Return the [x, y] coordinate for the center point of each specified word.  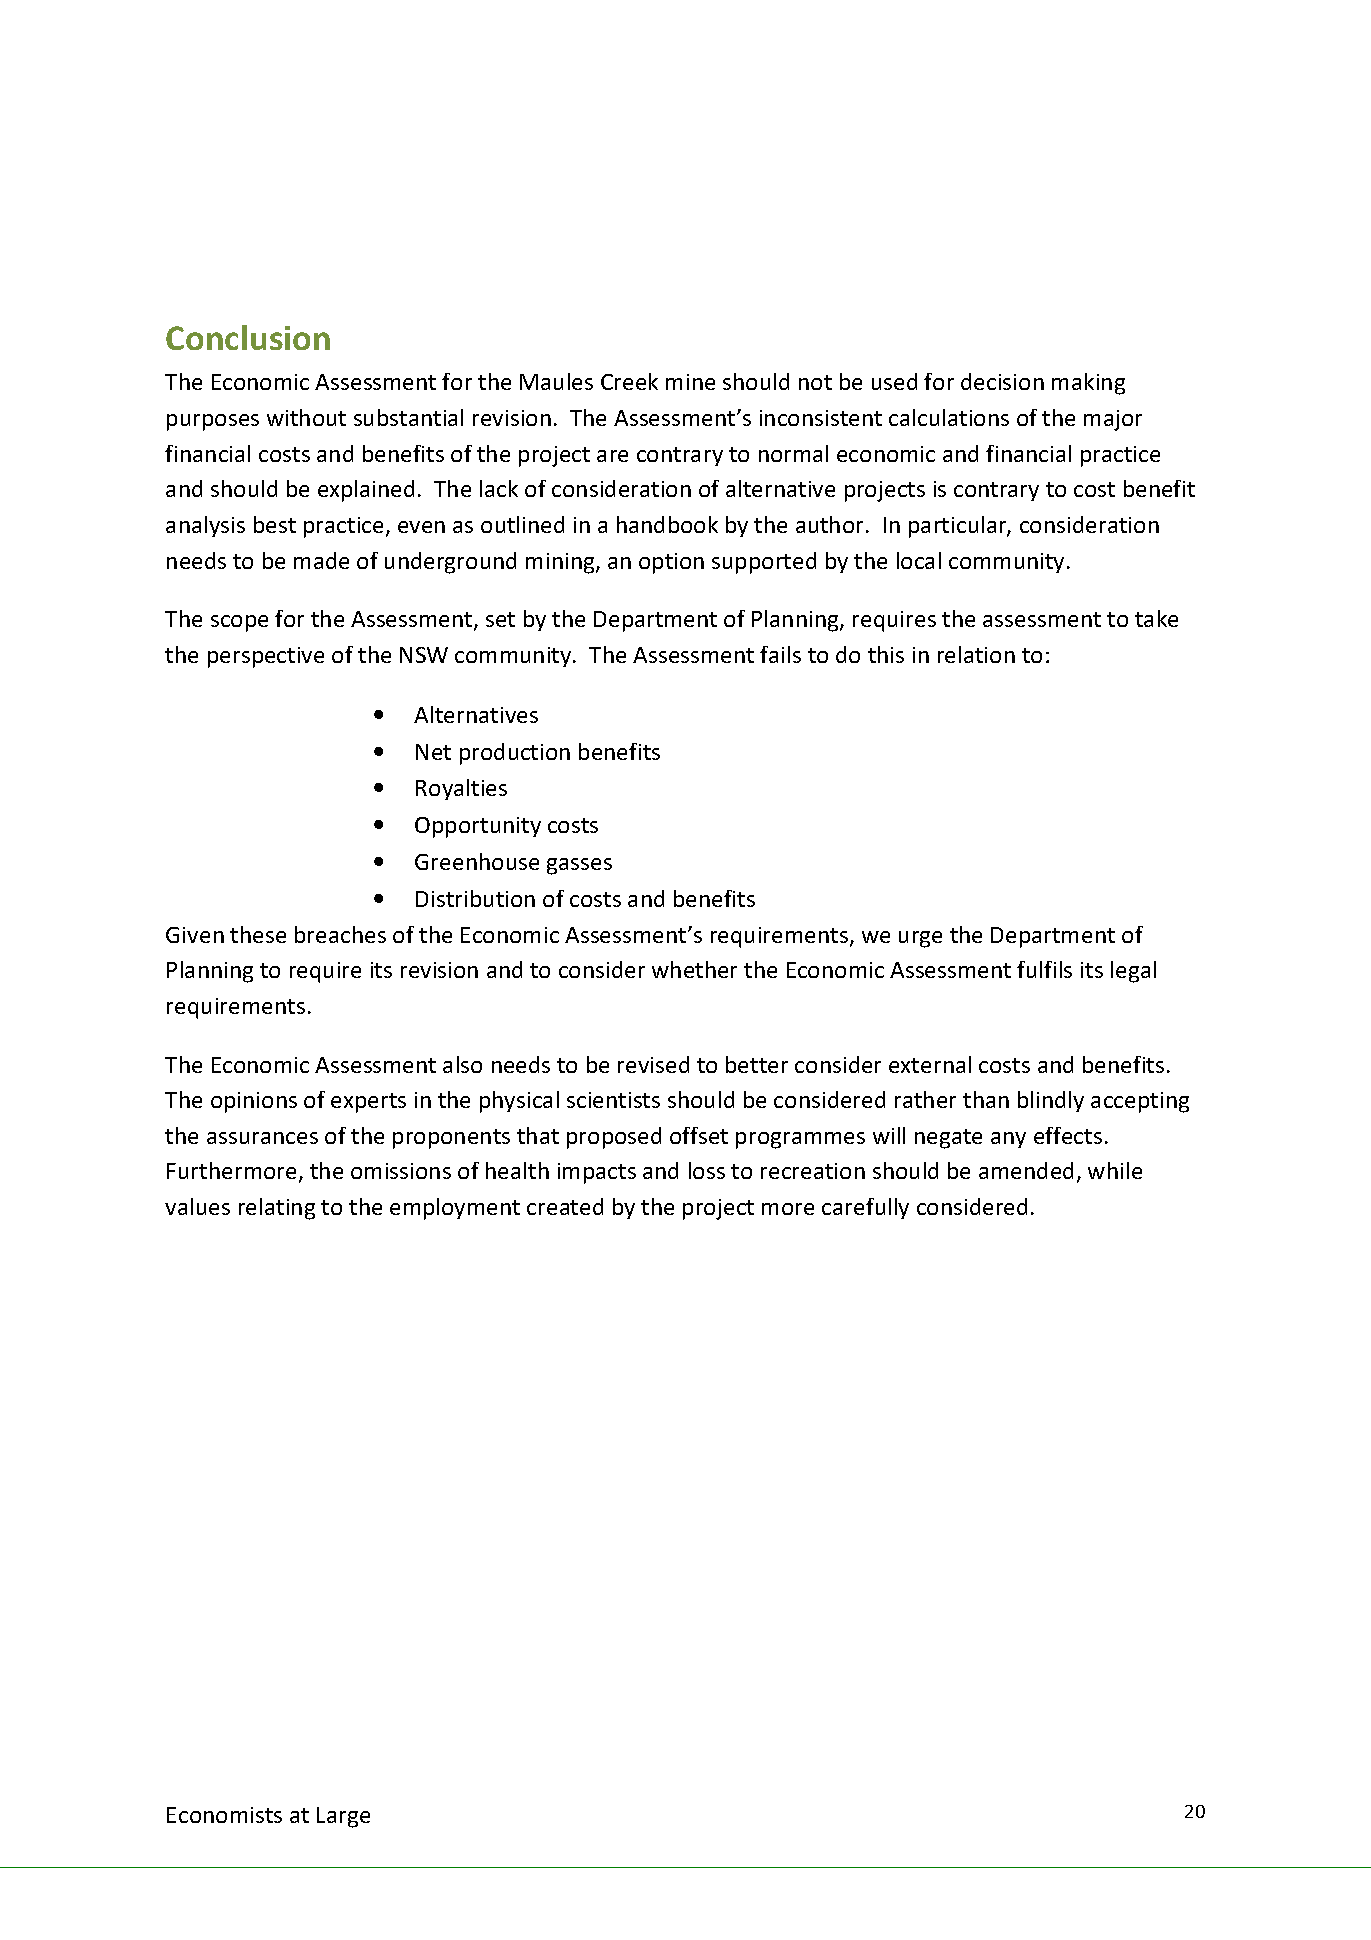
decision [1002, 381]
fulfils [1044, 969]
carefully [865, 1208]
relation [976, 654]
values [197, 1206]
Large [343, 1817]
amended [1026, 1170]
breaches [340, 934]
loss [707, 1170]
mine [690, 382]
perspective [266, 657]
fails [780, 654]
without [306, 417]
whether [694, 969]
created [565, 1206]
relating [277, 1209]
